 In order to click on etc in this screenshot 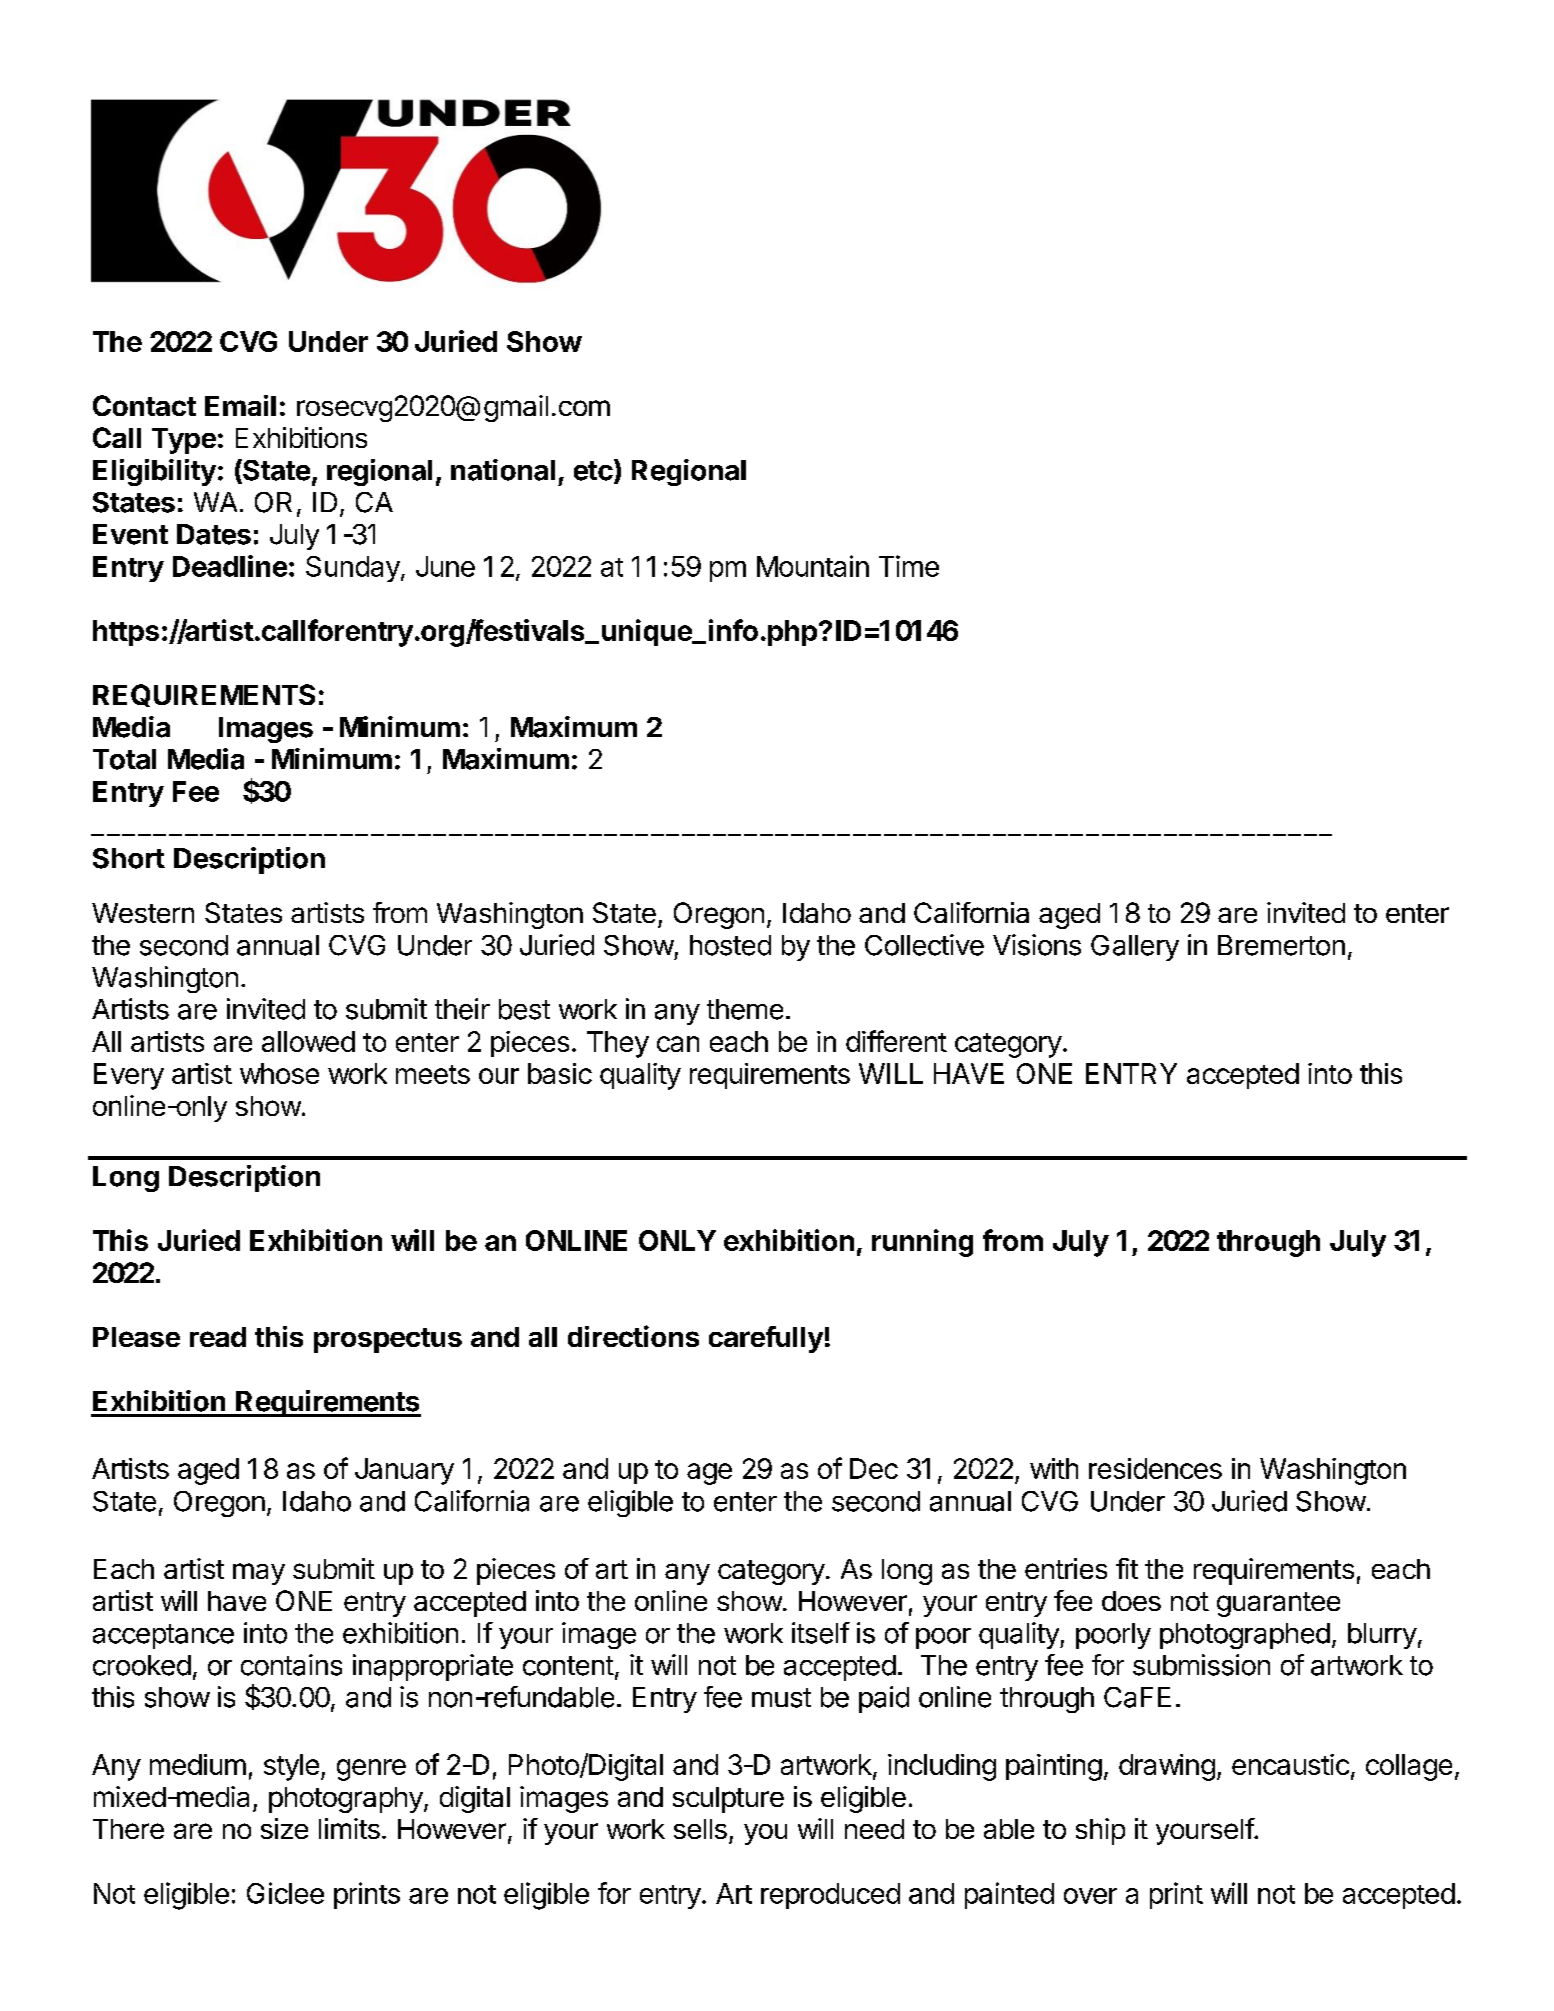, I will do `click(593, 471)`.
